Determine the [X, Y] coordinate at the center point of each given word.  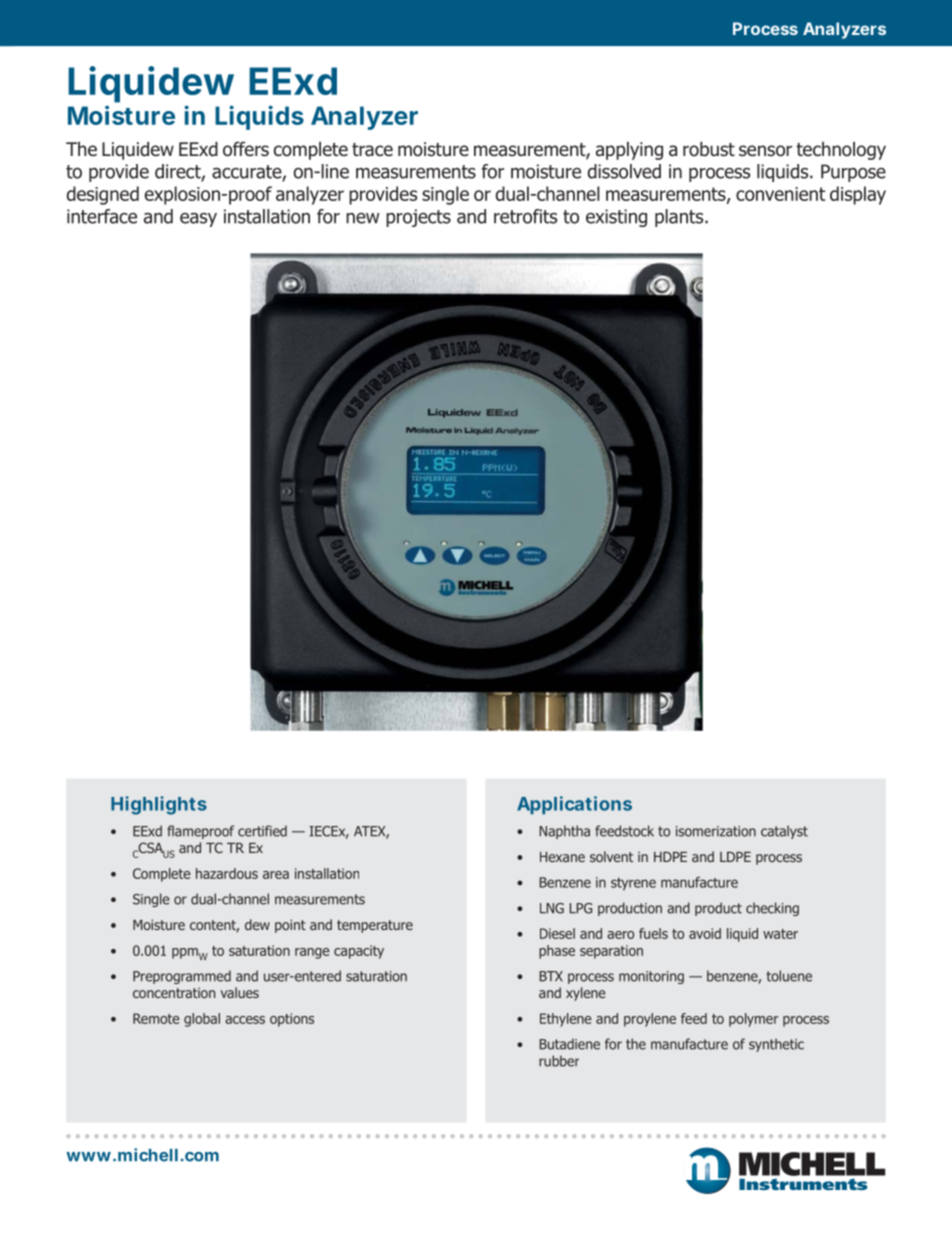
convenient [780, 194]
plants [680, 218]
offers [246, 149]
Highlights [159, 805]
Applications [574, 805]
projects [418, 218]
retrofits [525, 216]
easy [198, 220]
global [202, 1020]
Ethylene [565, 1020]
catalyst [784, 832]
